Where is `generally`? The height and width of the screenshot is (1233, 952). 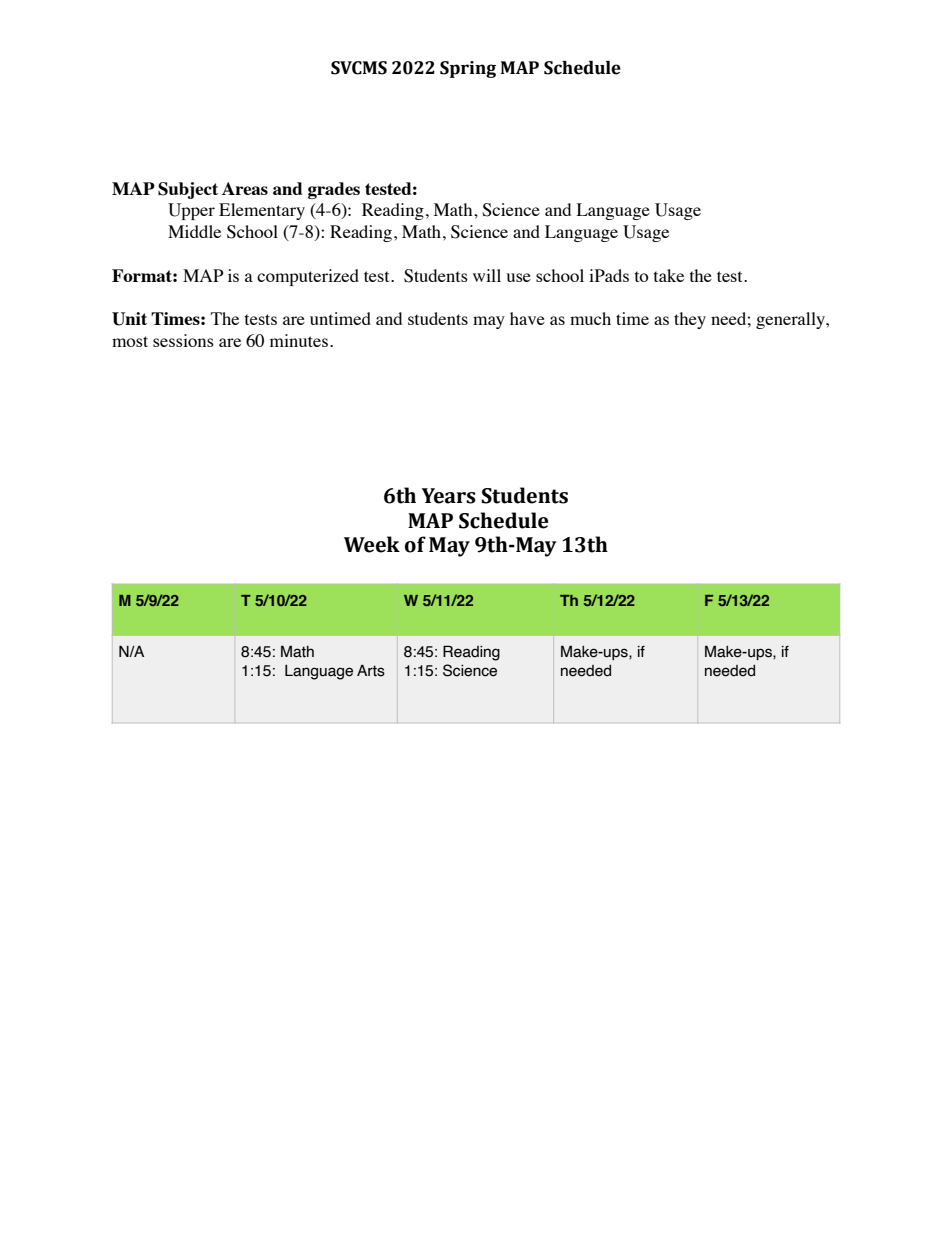 generally is located at coordinates (792, 320).
